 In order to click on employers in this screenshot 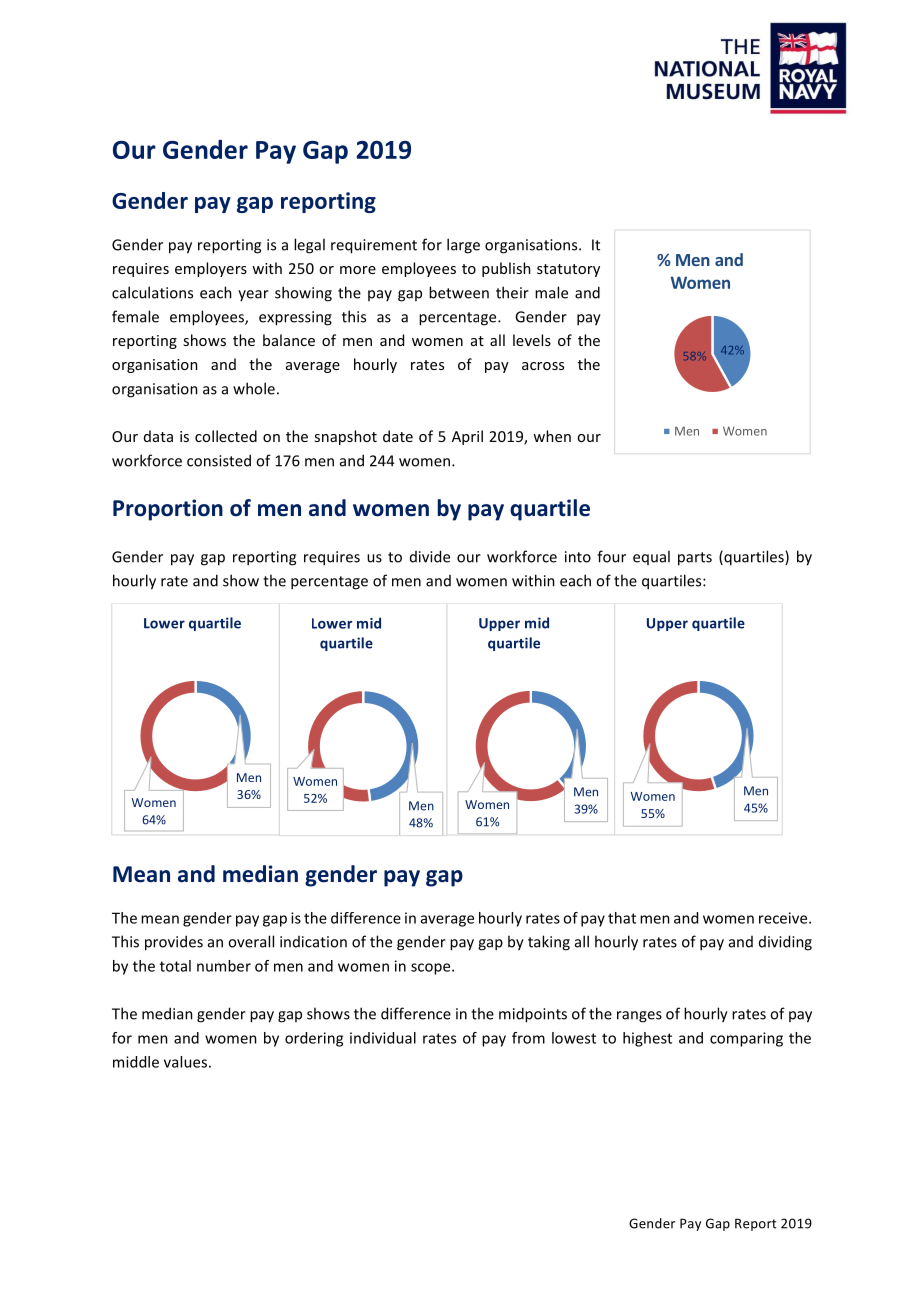, I will do `click(211, 269)`.
